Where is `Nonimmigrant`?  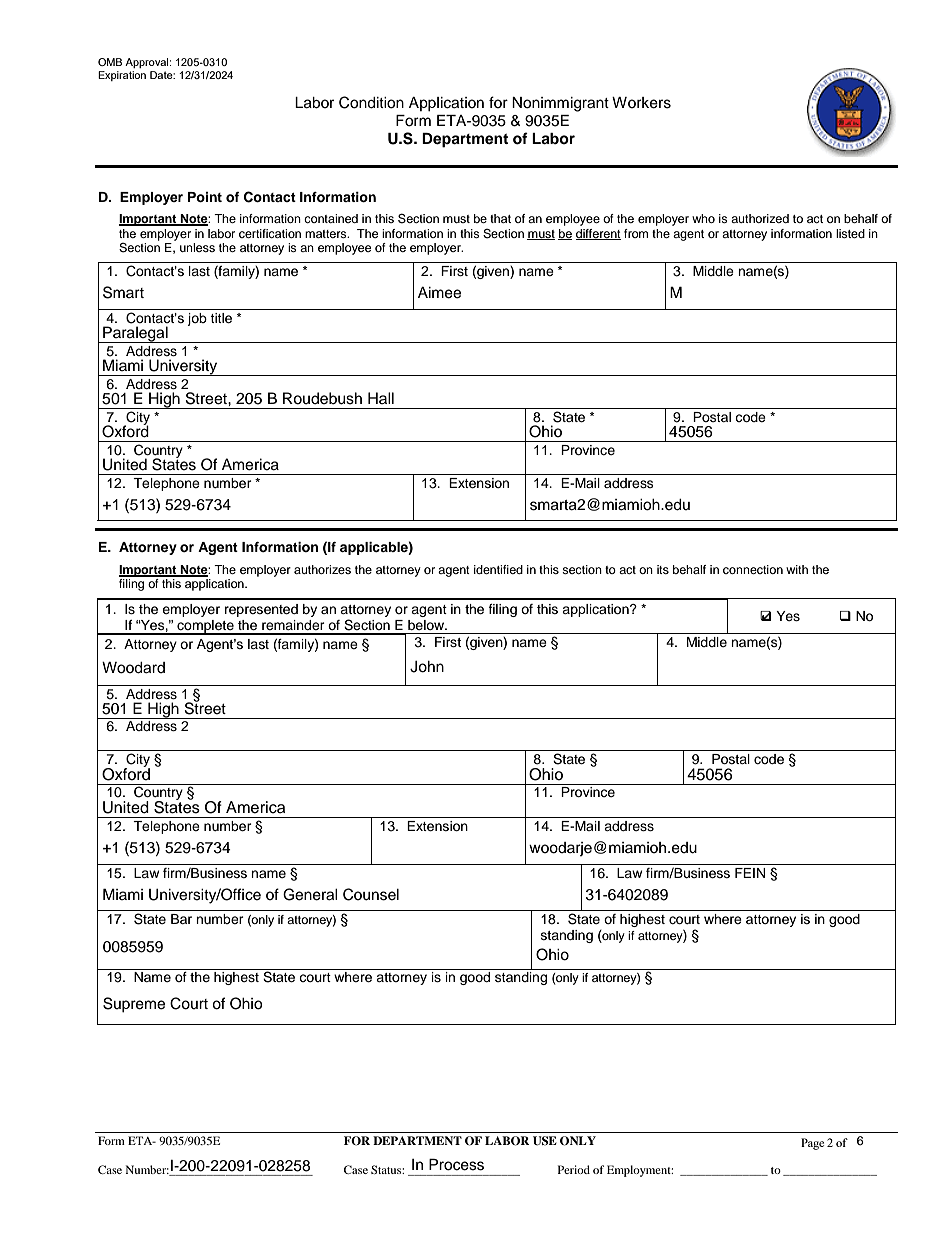 Nonimmigrant is located at coordinates (560, 104).
